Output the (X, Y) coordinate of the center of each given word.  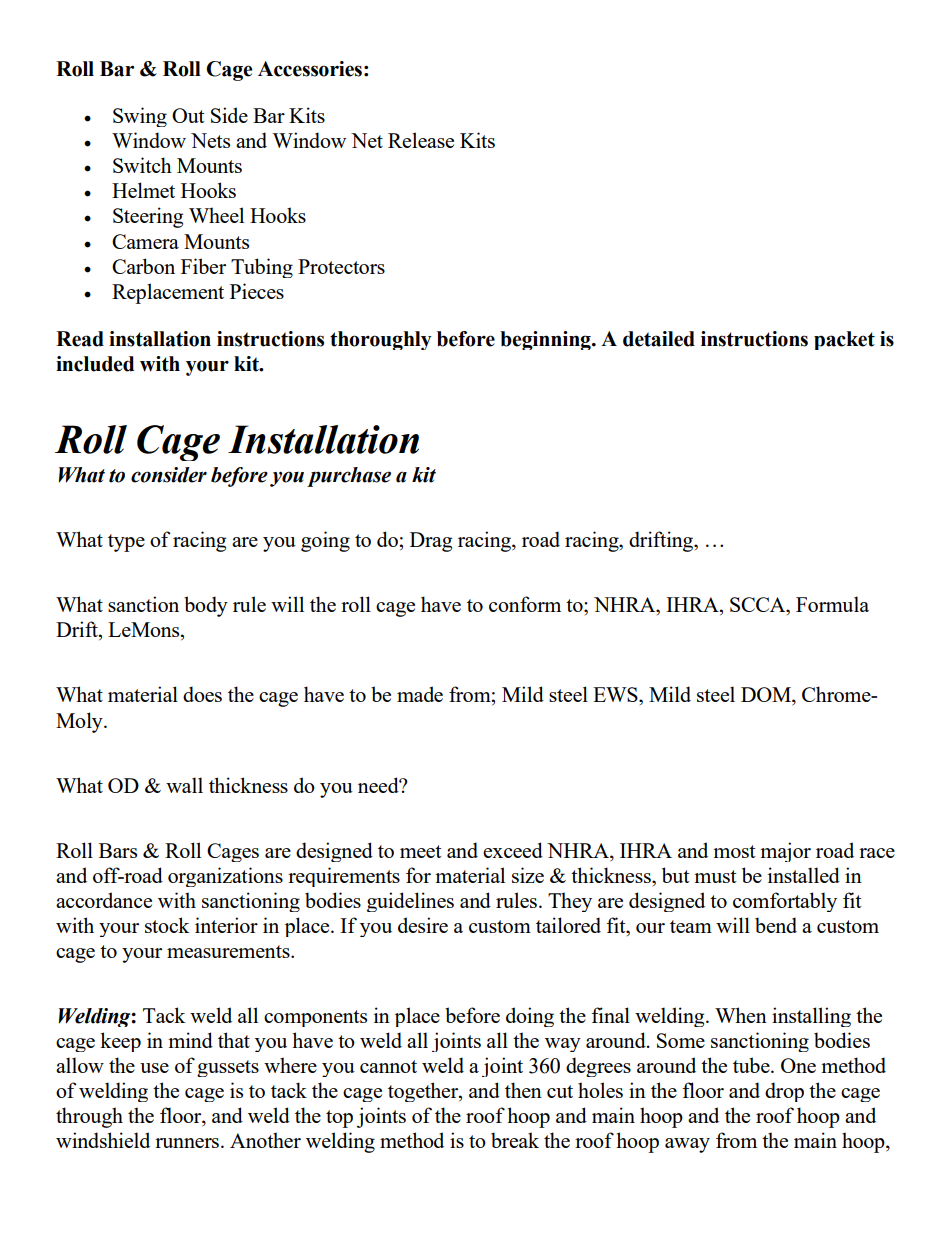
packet (844, 340)
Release (421, 140)
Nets (210, 140)
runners (188, 1143)
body (206, 606)
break (515, 1140)
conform (525, 604)
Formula (832, 604)
